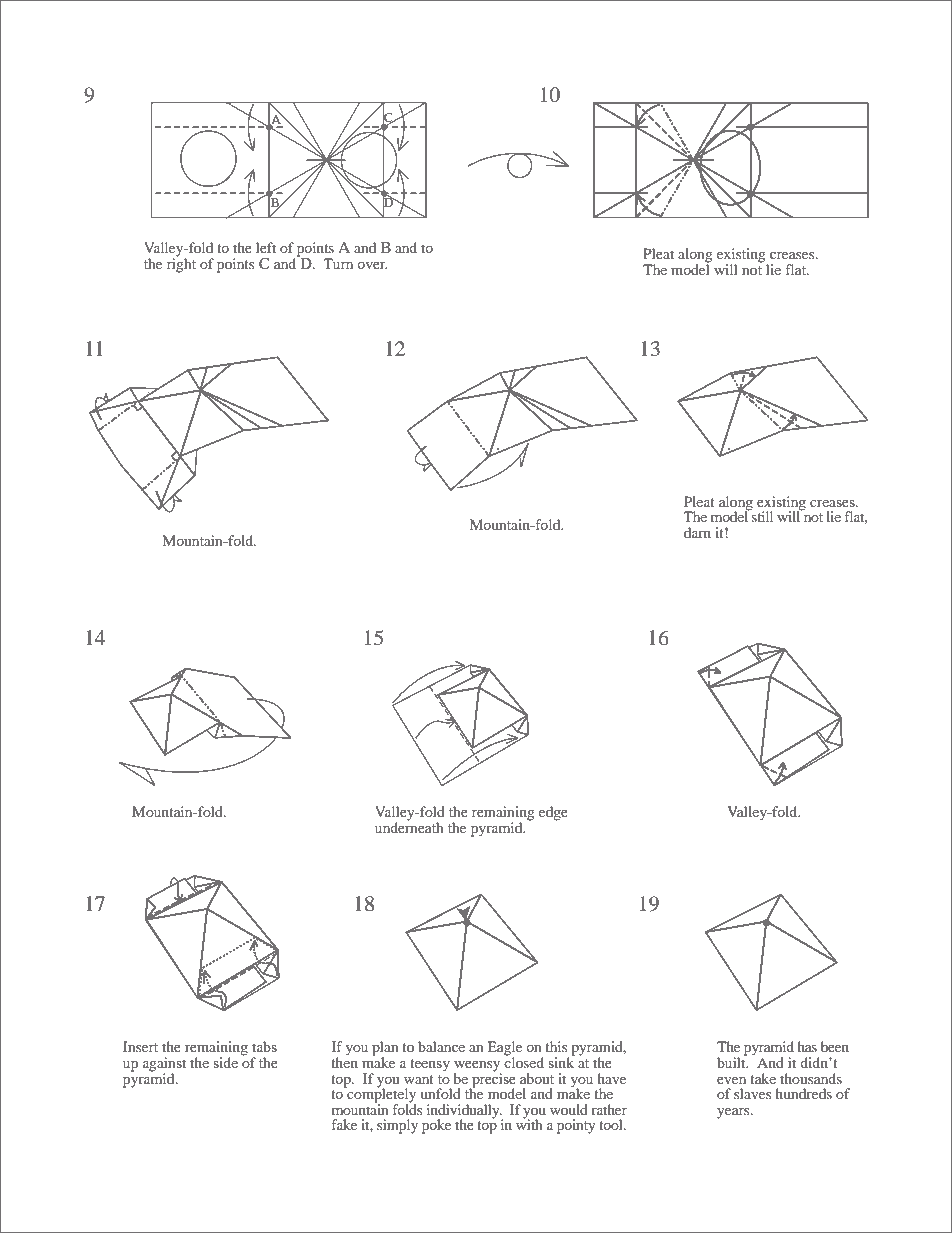 The width and height of the document is (952, 1233). Describe the element at coordinates (372, 265) in the document. I see `over` at that location.
